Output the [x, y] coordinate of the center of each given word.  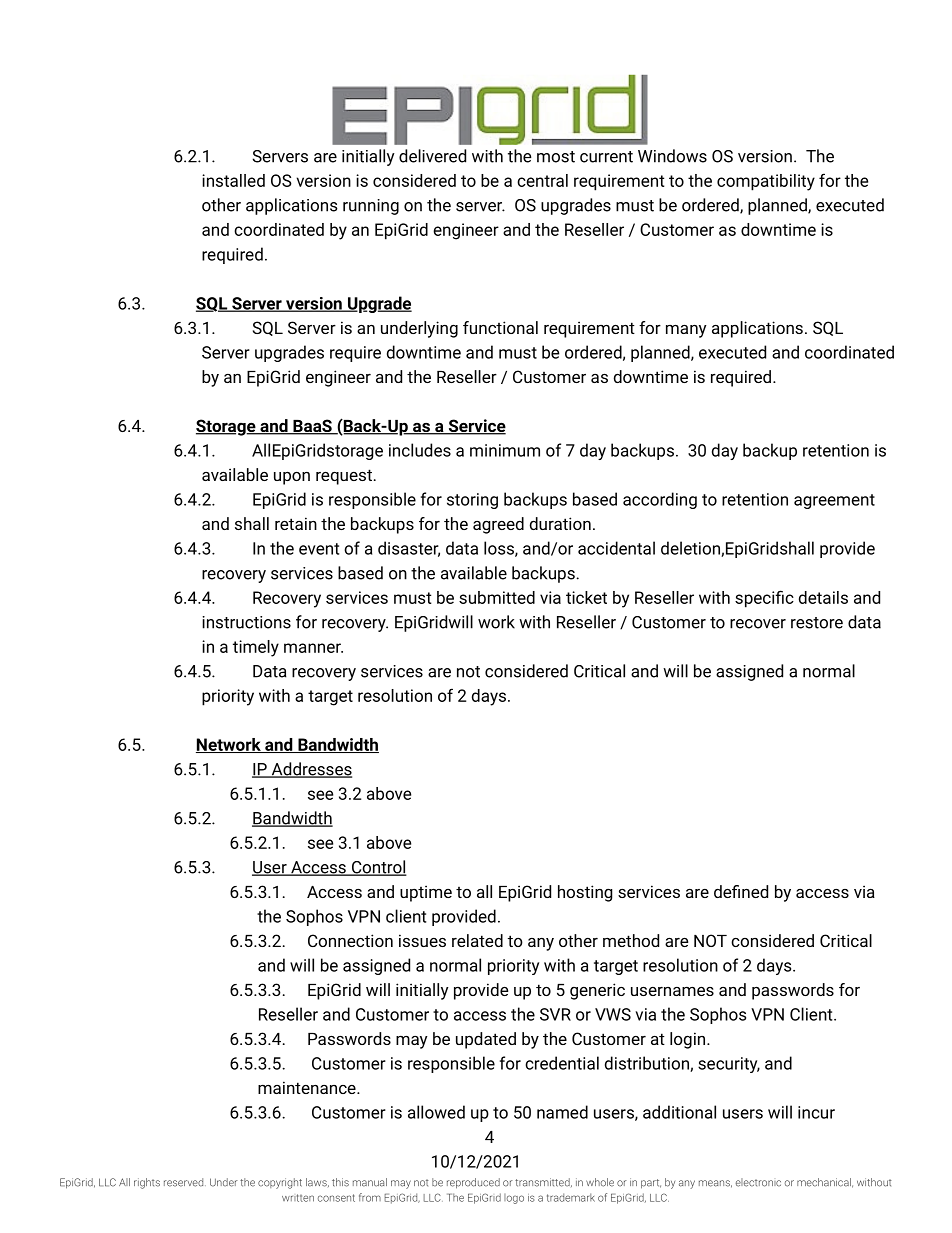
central [542, 180]
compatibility [766, 182]
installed [233, 180]
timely [256, 648]
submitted [497, 597]
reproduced [473, 1183]
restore [817, 623]
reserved [185, 1182]
